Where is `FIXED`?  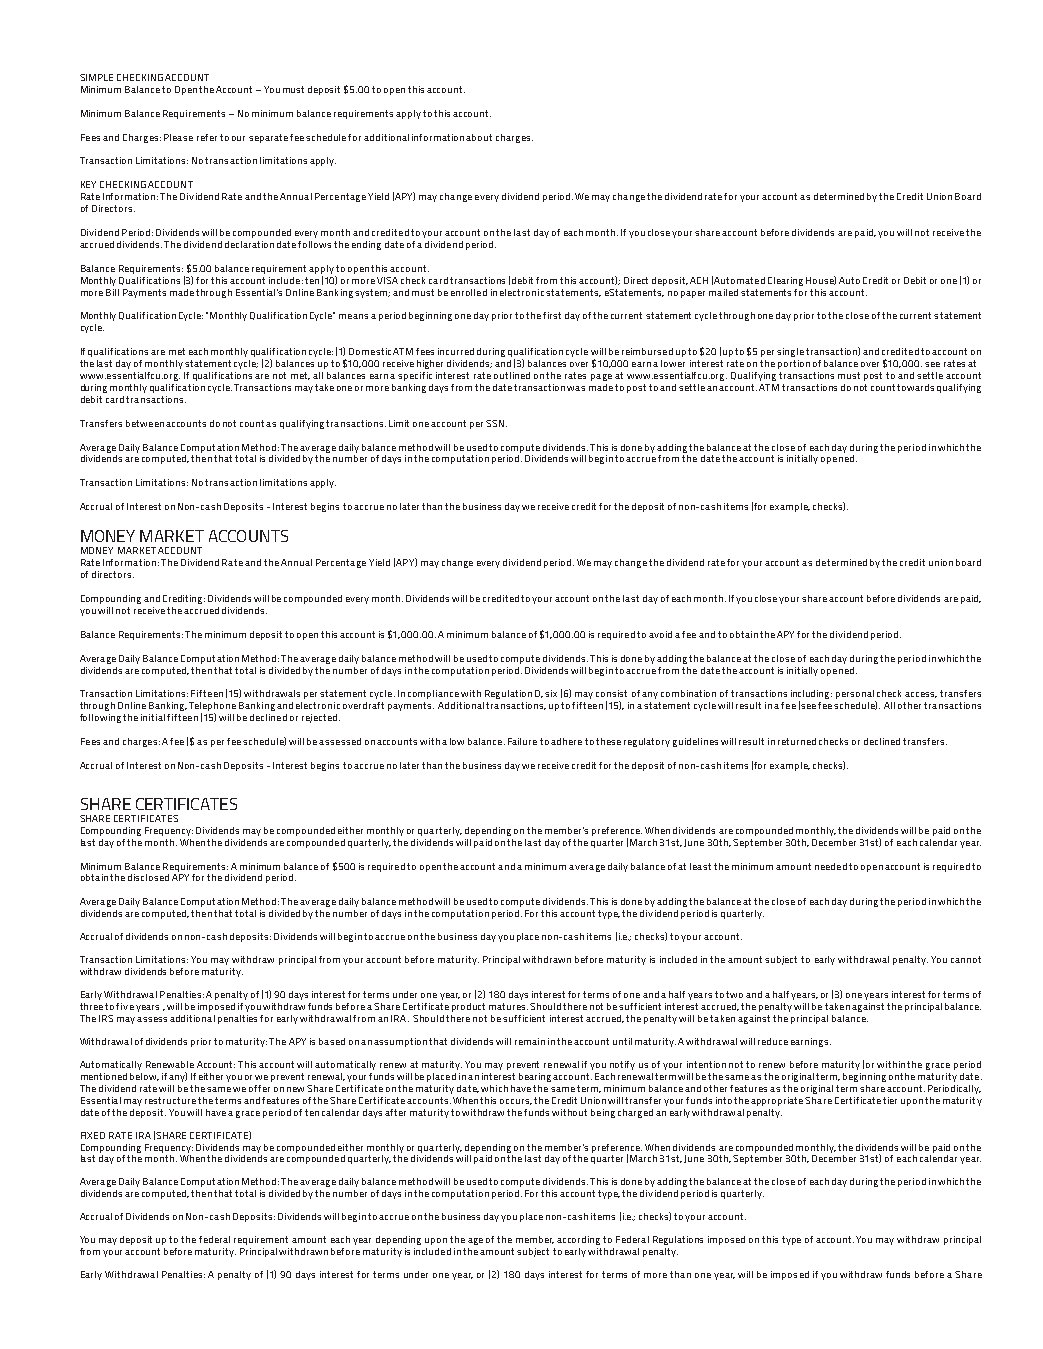 FIXED is located at coordinates (93, 1135).
